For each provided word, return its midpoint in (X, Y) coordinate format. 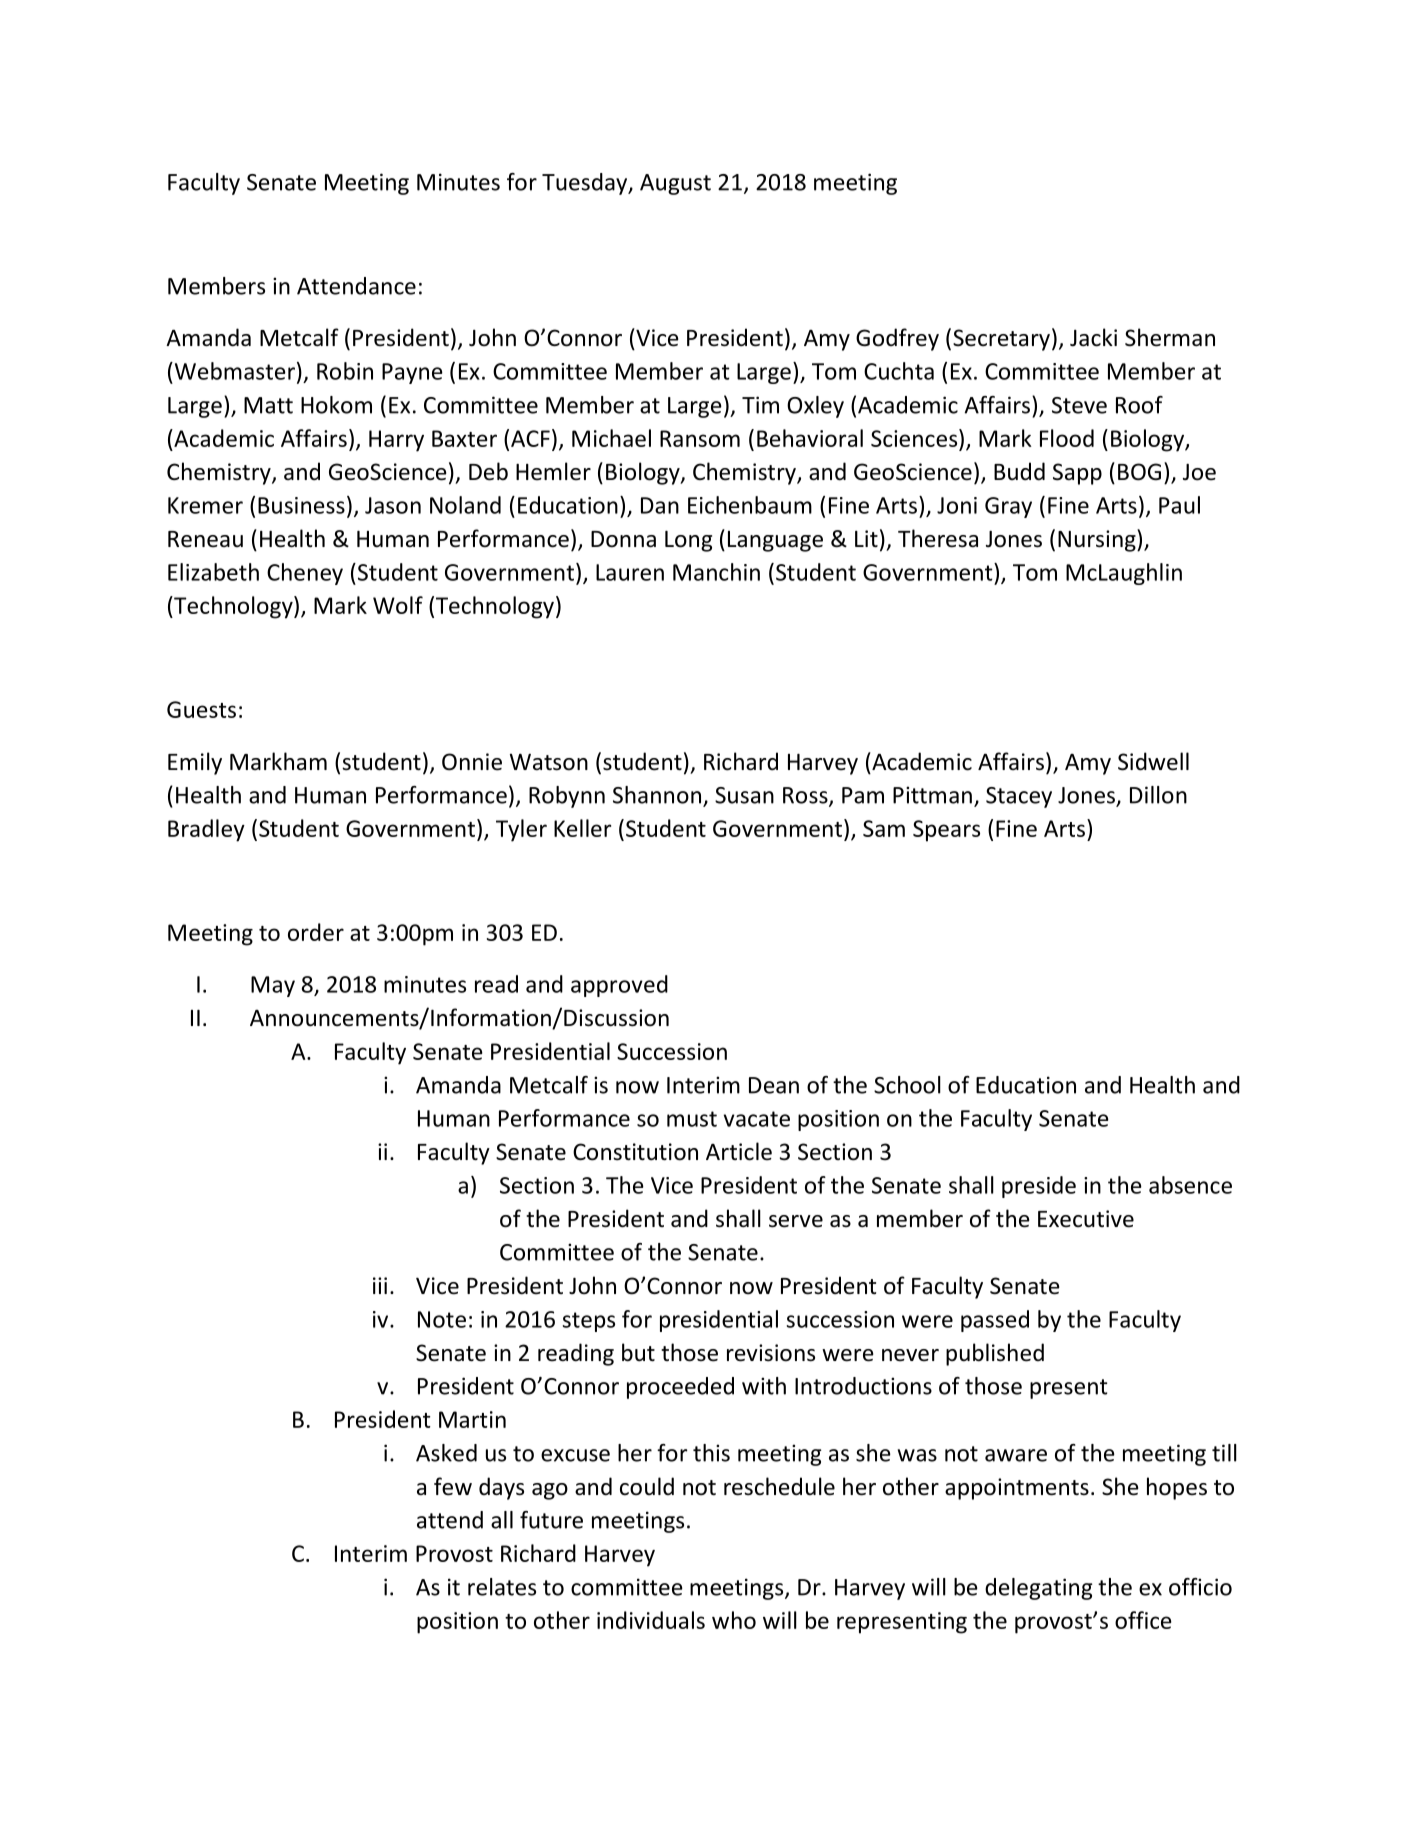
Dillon (1158, 795)
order (316, 932)
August (675, 184)
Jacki (1093, 337)
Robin (345, 371)
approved (619, 986)
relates (502, 1587)
